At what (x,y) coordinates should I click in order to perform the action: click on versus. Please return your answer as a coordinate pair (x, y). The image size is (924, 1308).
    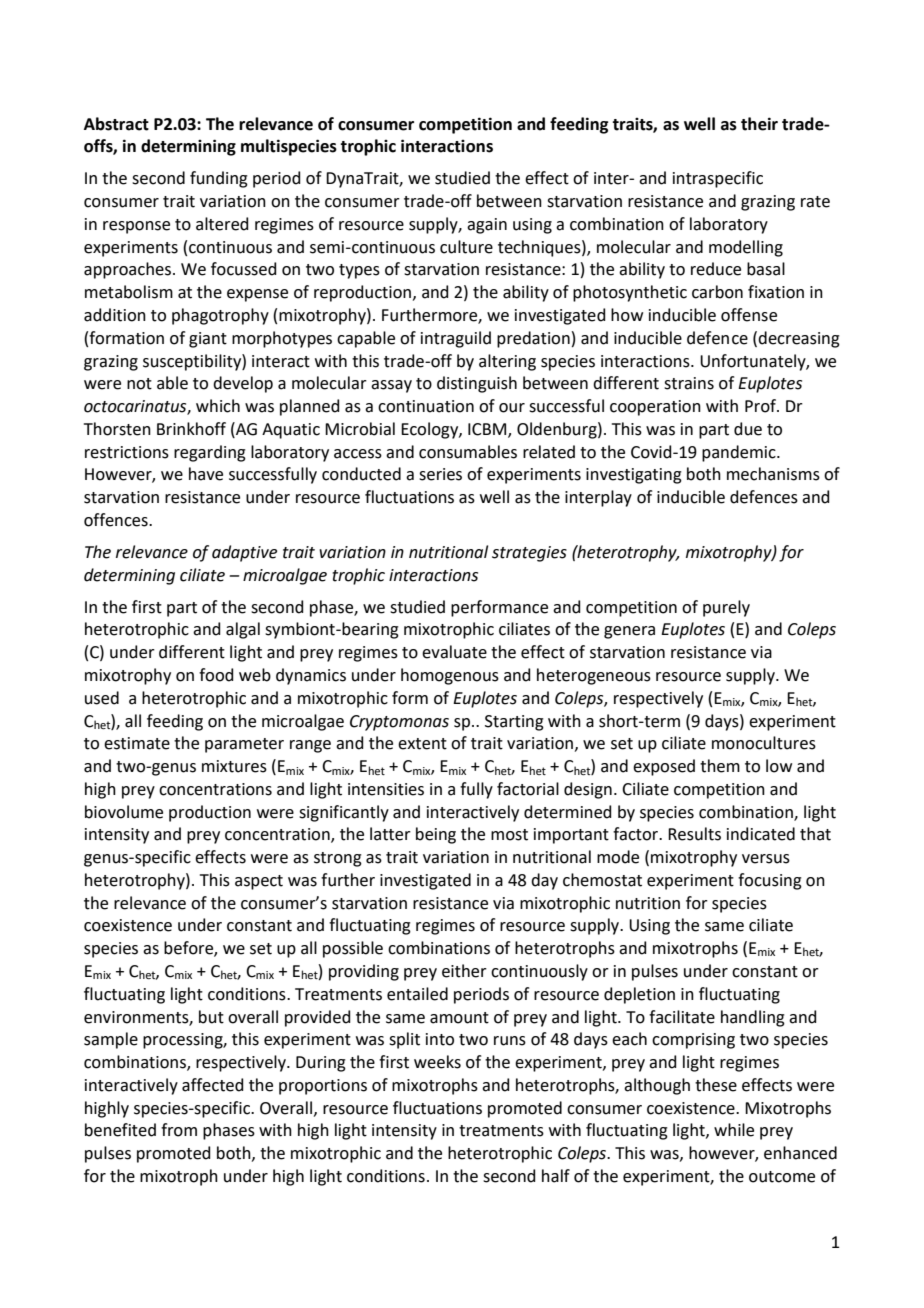
    Looking at the image, I should click on (766, 859).
